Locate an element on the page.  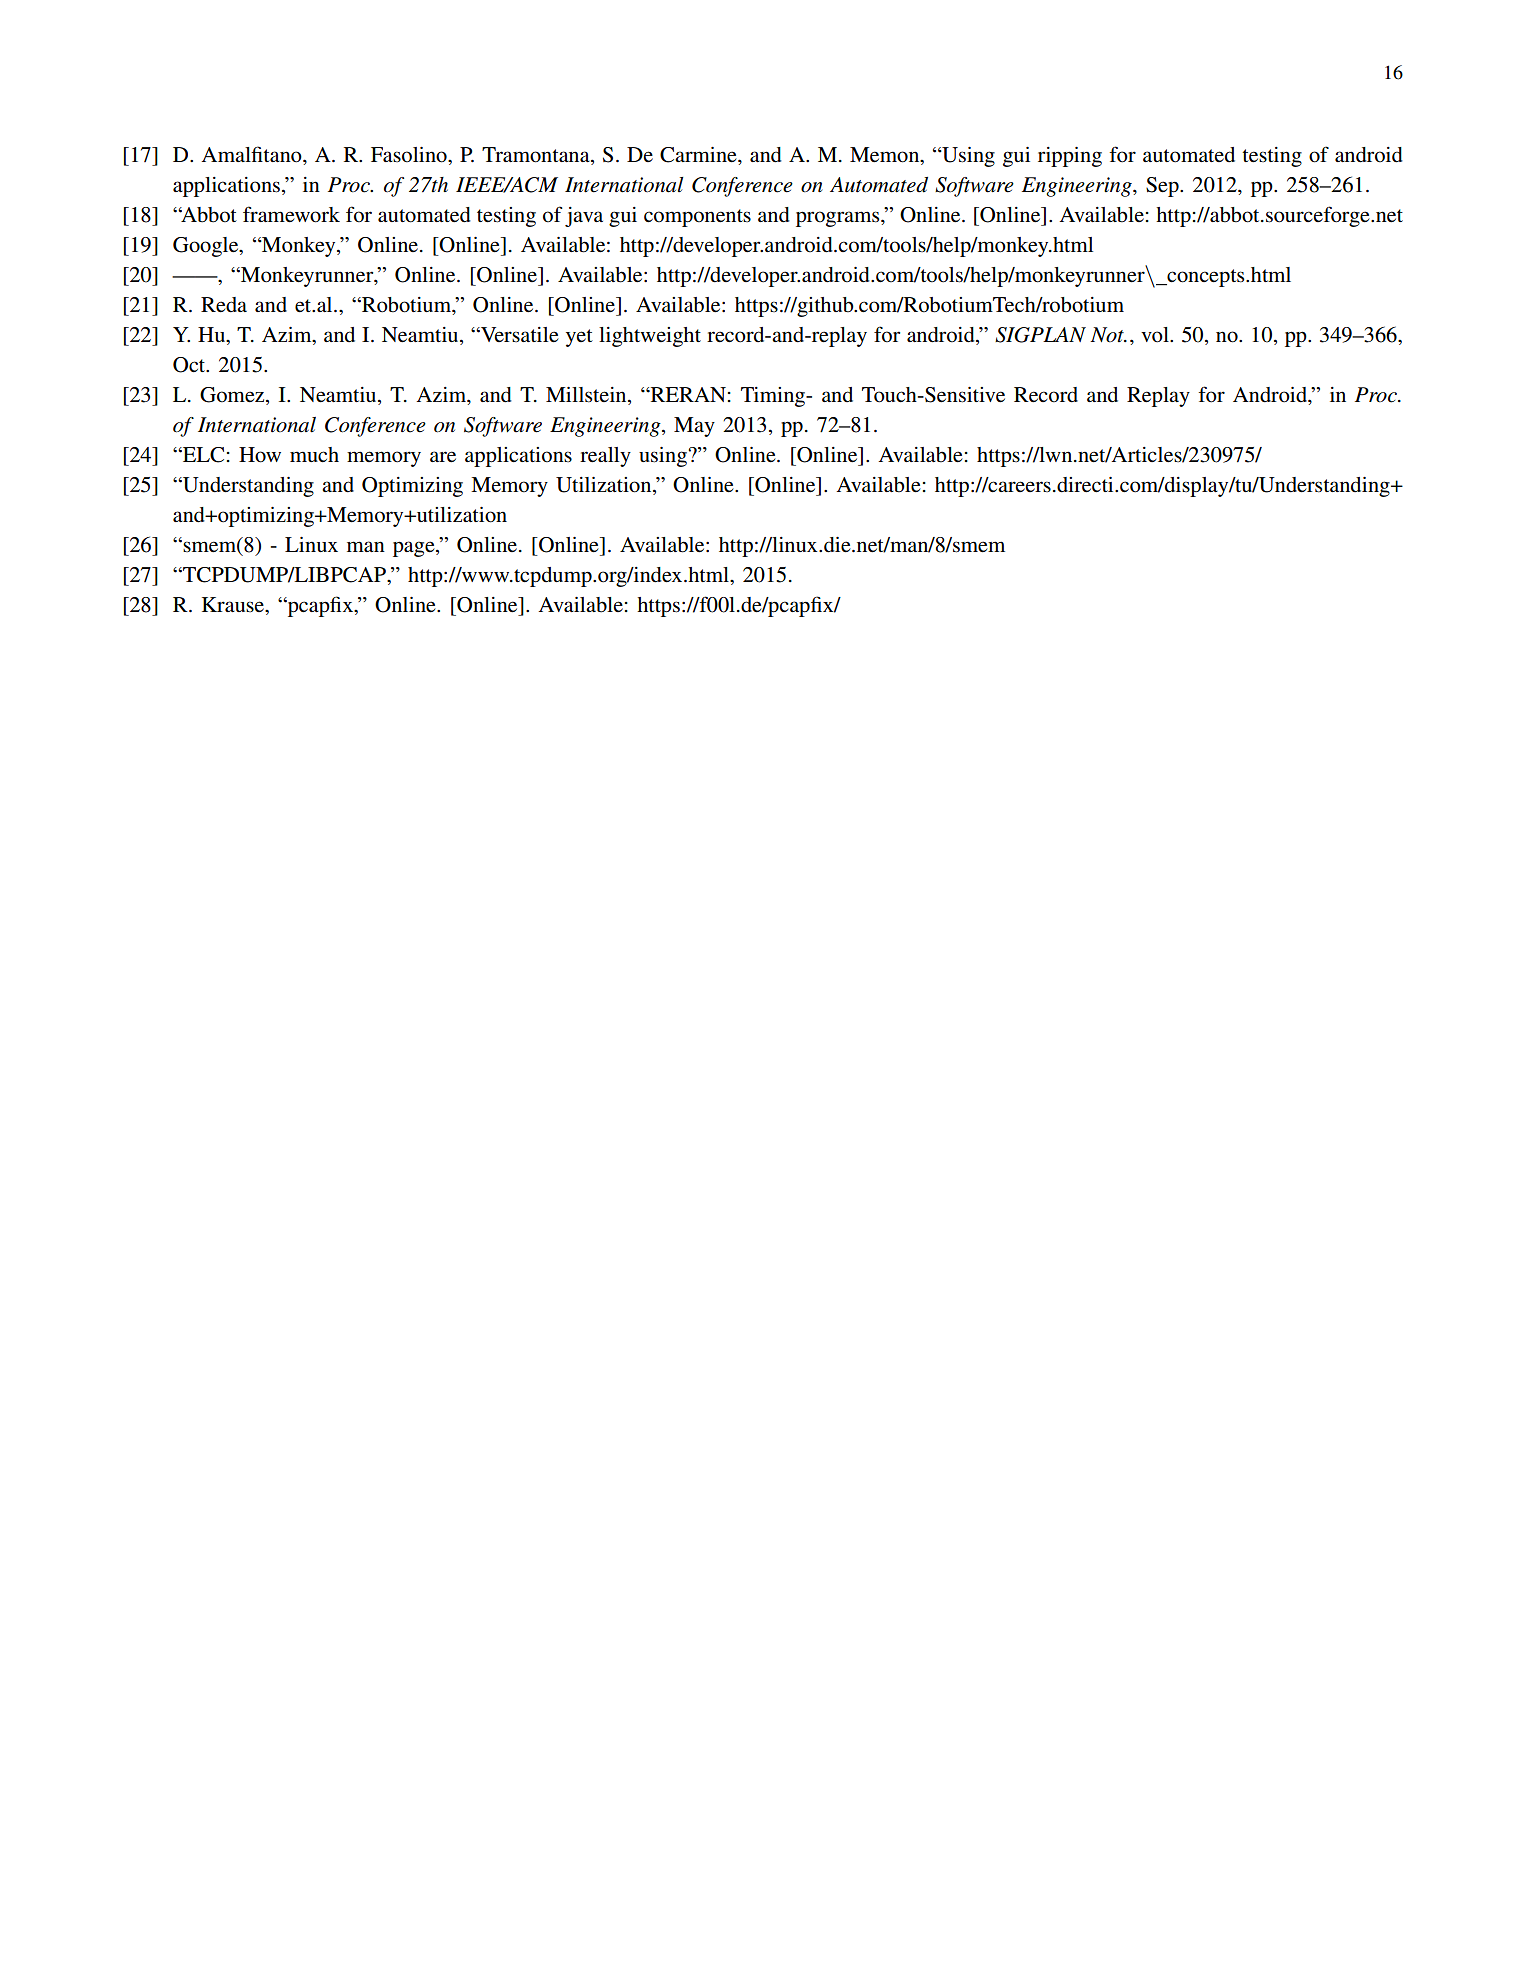
Not is located at coordinates (1108, 335).
